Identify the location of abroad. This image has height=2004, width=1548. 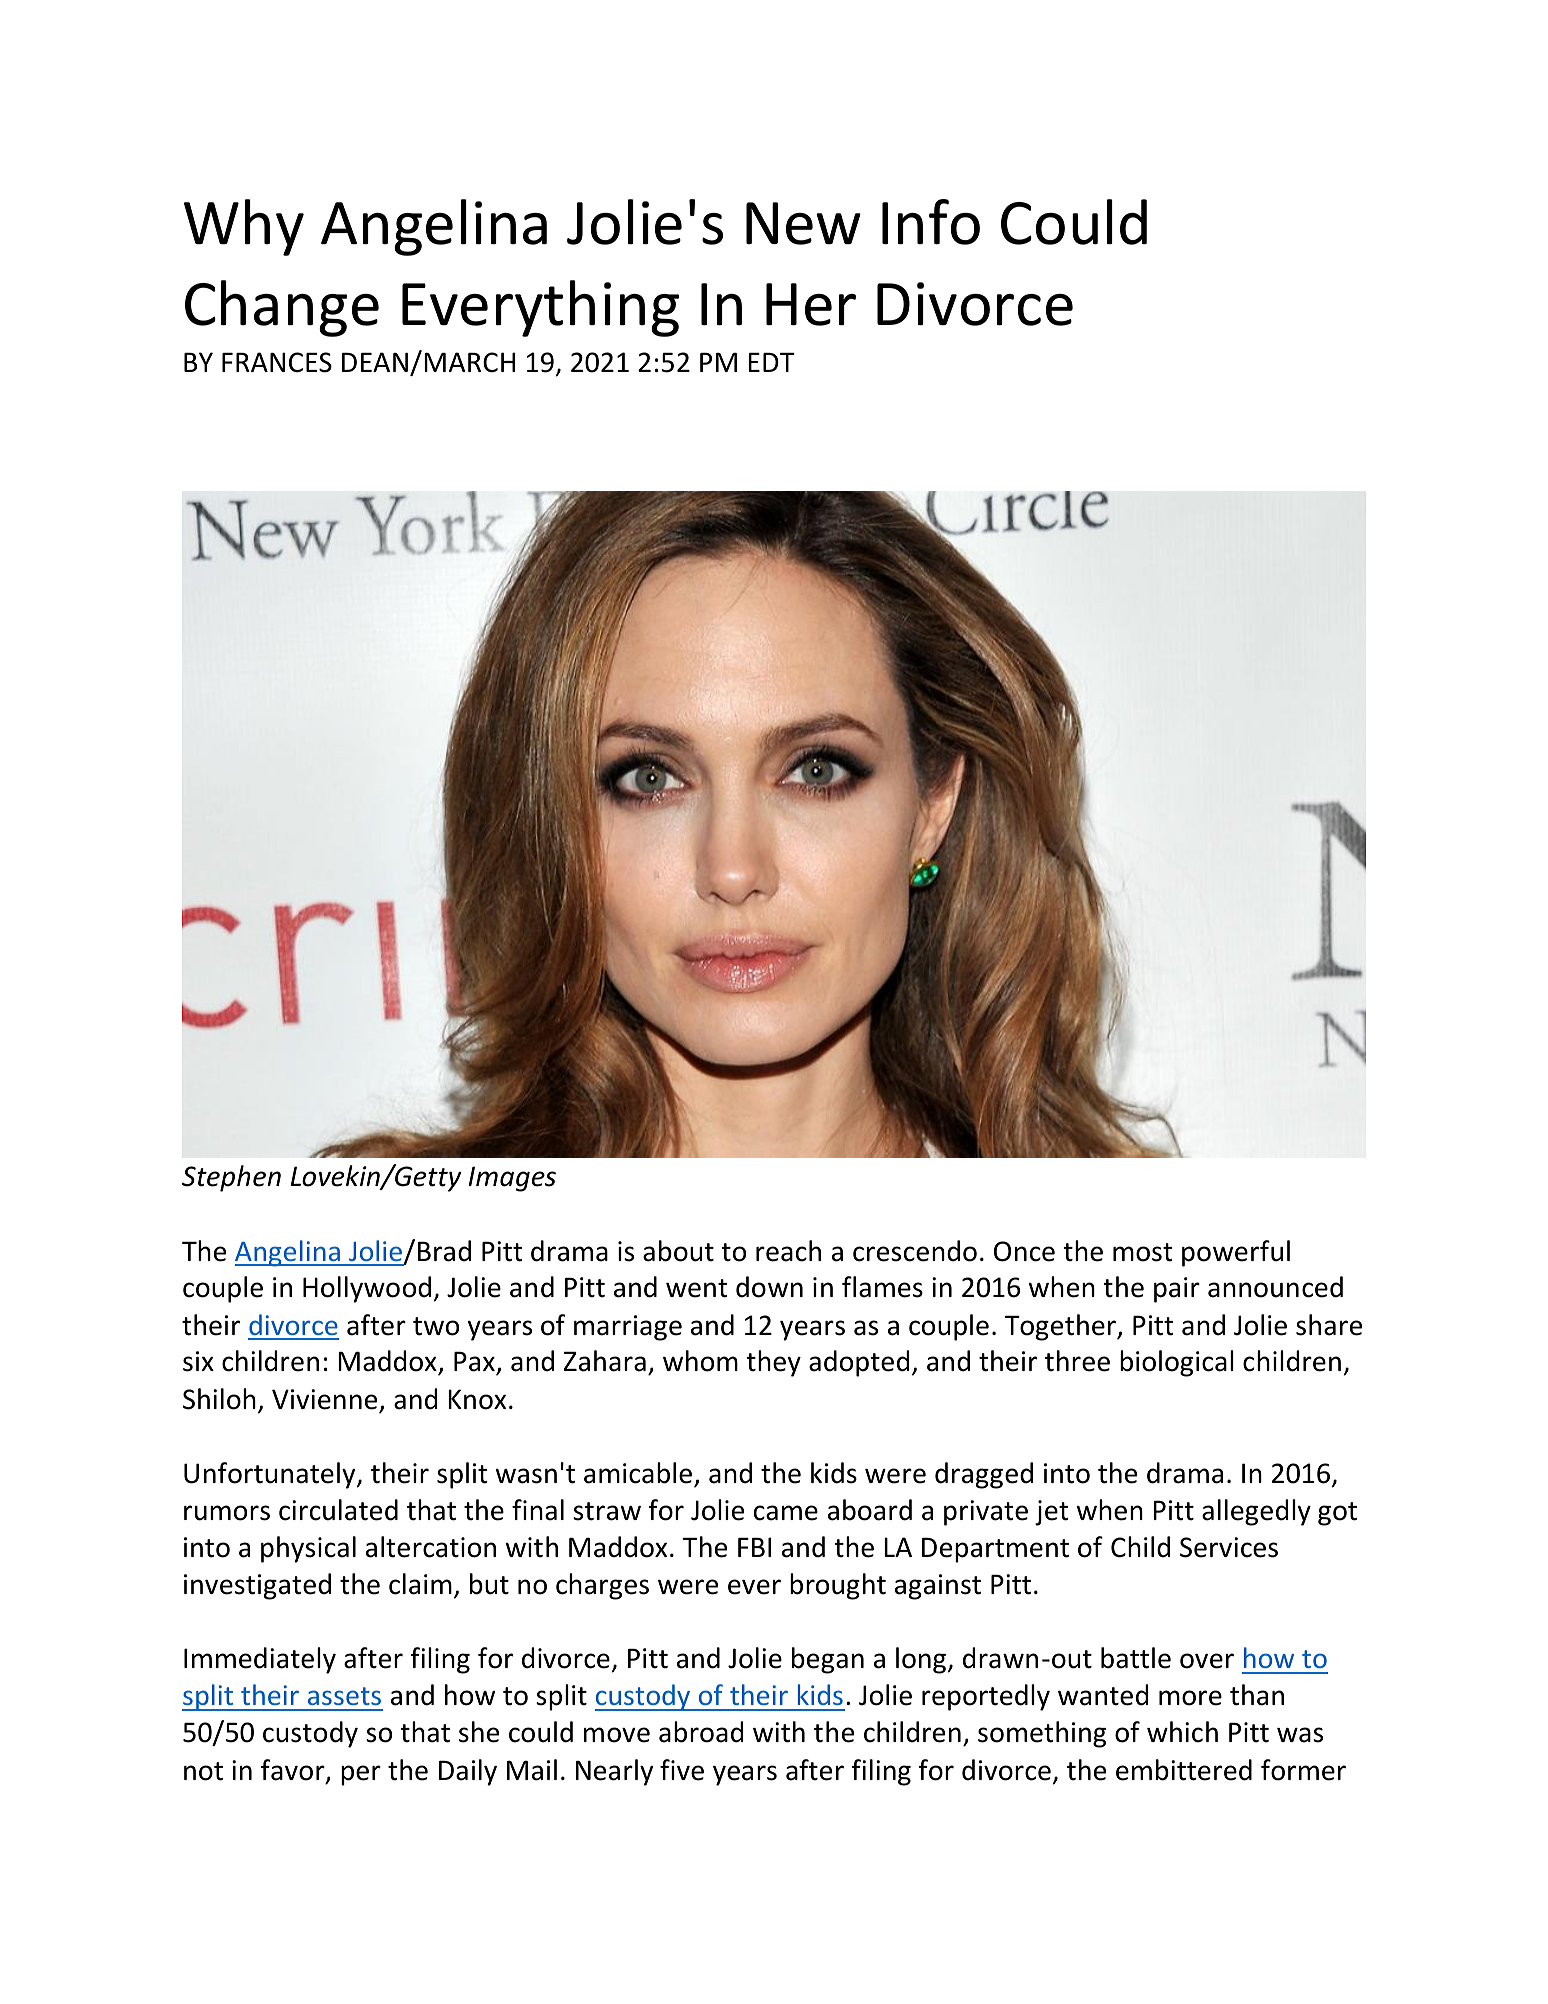
(701, 1732).
